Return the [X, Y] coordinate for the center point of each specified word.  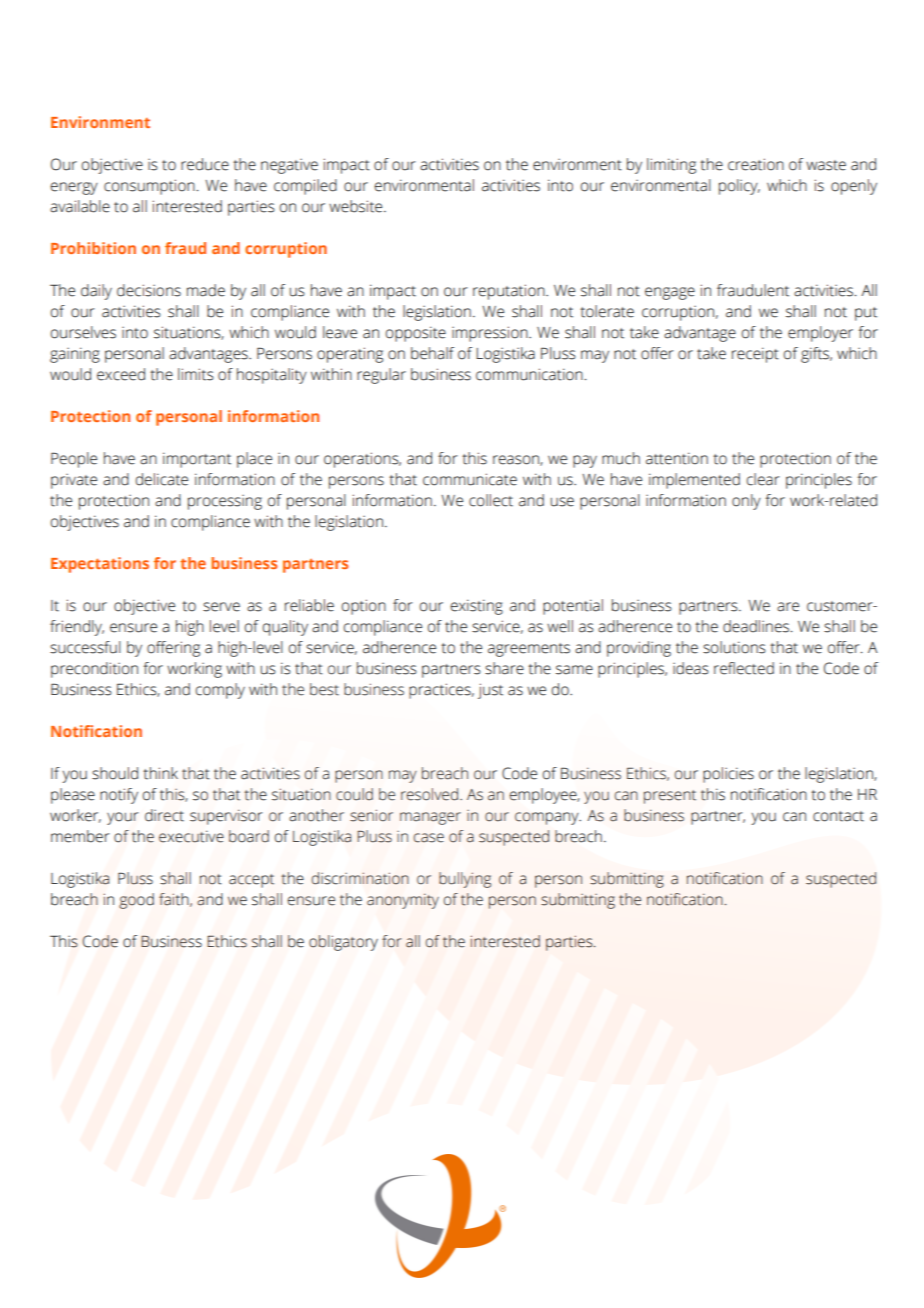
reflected [744, 668]
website [357, 206]
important [197, 460]
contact [838, 816]
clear [763, 479]
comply [220, 691]
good [136, 901]
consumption [149, 187]
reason [517, 460]
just [490, 691]
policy [739, 187]
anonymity [403, 901]
